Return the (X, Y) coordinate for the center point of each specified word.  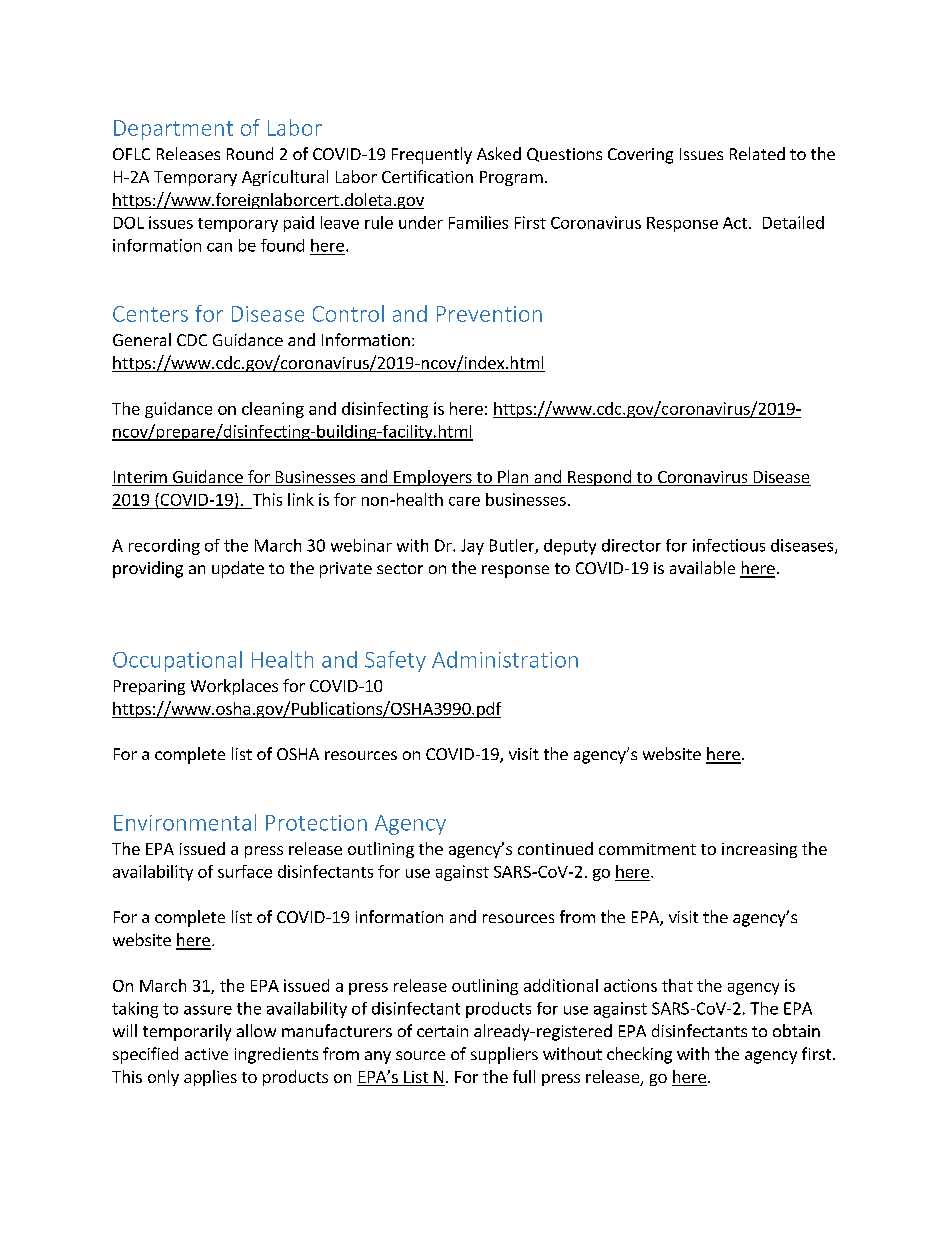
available (702, 567)
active (206, 1054)
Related (757, 153)
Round (250, 153)
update (238, 569)
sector (400, 568)
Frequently (432, 155)
